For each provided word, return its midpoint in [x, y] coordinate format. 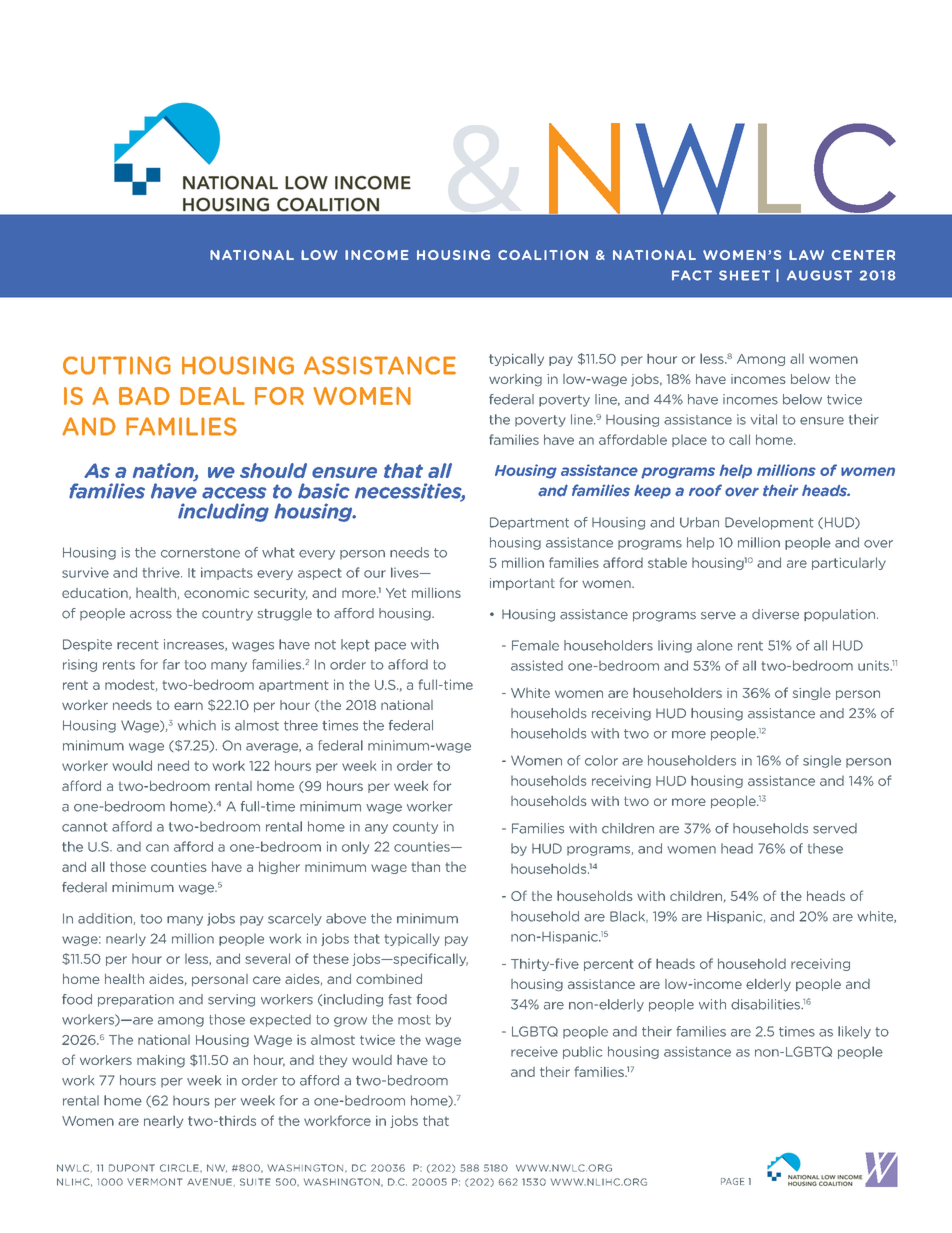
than [426, 867]
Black [628, 917]
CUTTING [117, 365]
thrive [162, 572]
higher [279, 867]
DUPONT [132, 1168]
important [522, 584]
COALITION [543, 255]
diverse [775, 614]
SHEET [744, 275]
